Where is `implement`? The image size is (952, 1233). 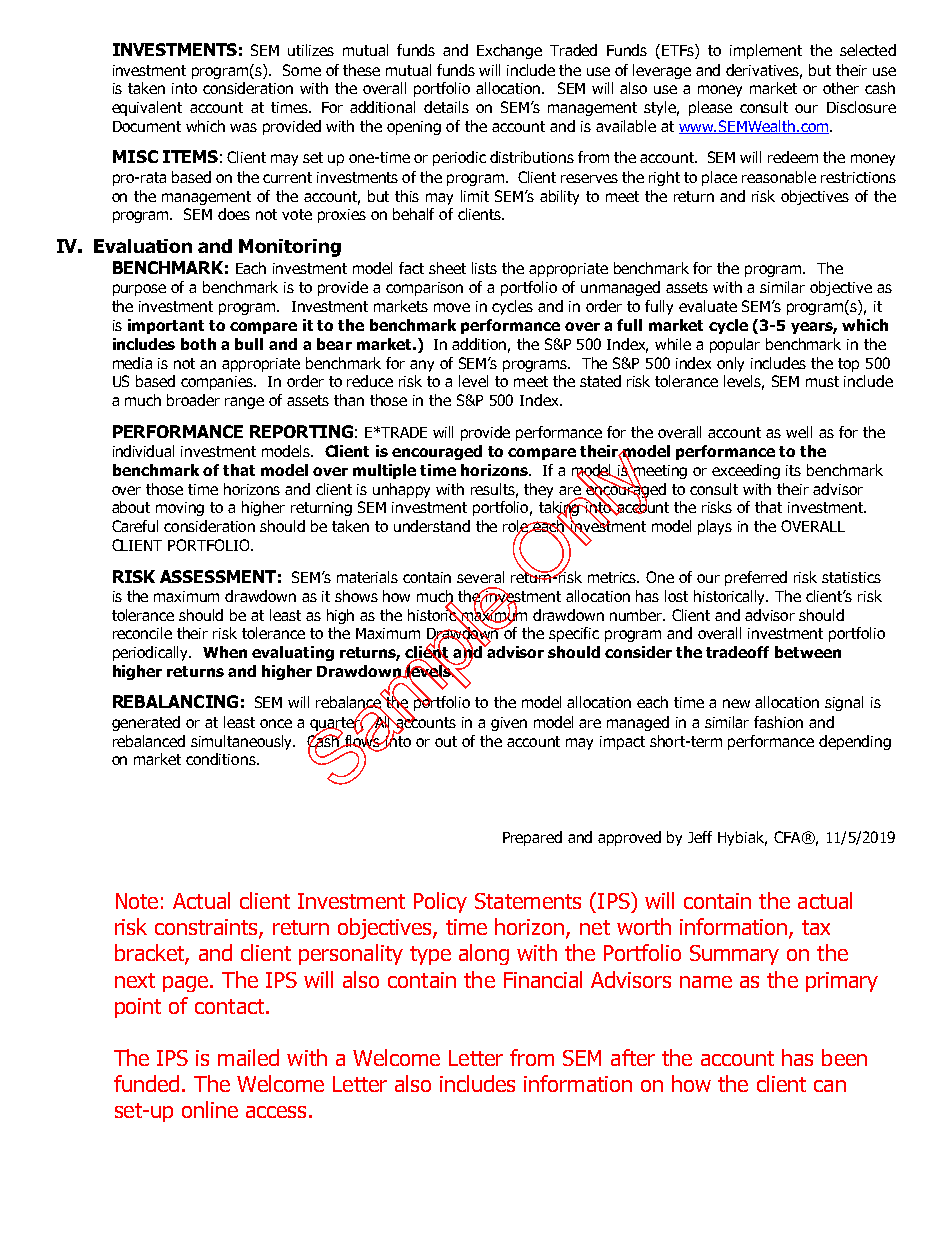
implement is located at coordinates (766, 51).
